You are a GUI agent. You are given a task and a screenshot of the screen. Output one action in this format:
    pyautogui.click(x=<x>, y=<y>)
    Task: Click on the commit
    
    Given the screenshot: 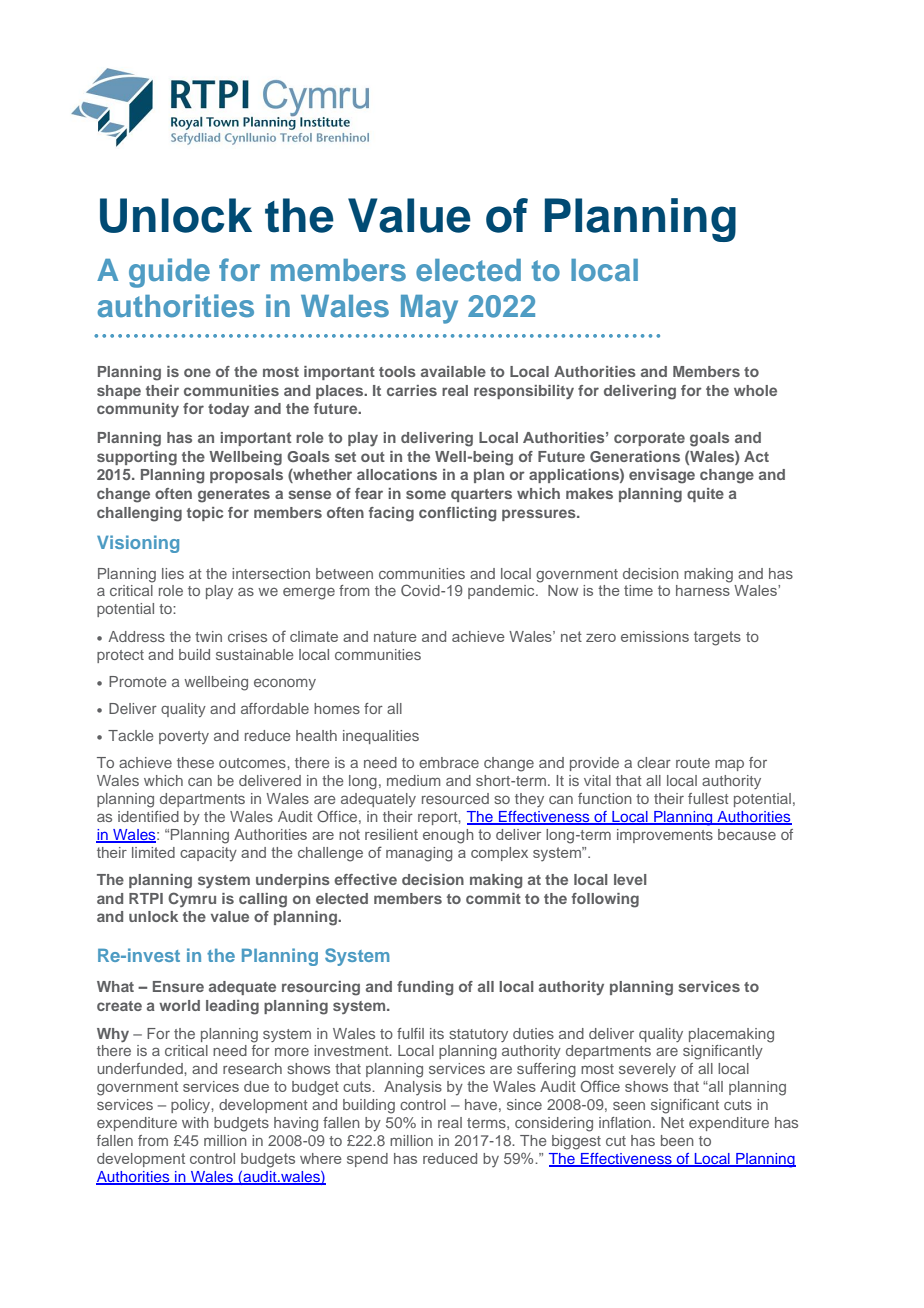 What is the action you would take?
    pyautogui.click(x=493, y=898)
